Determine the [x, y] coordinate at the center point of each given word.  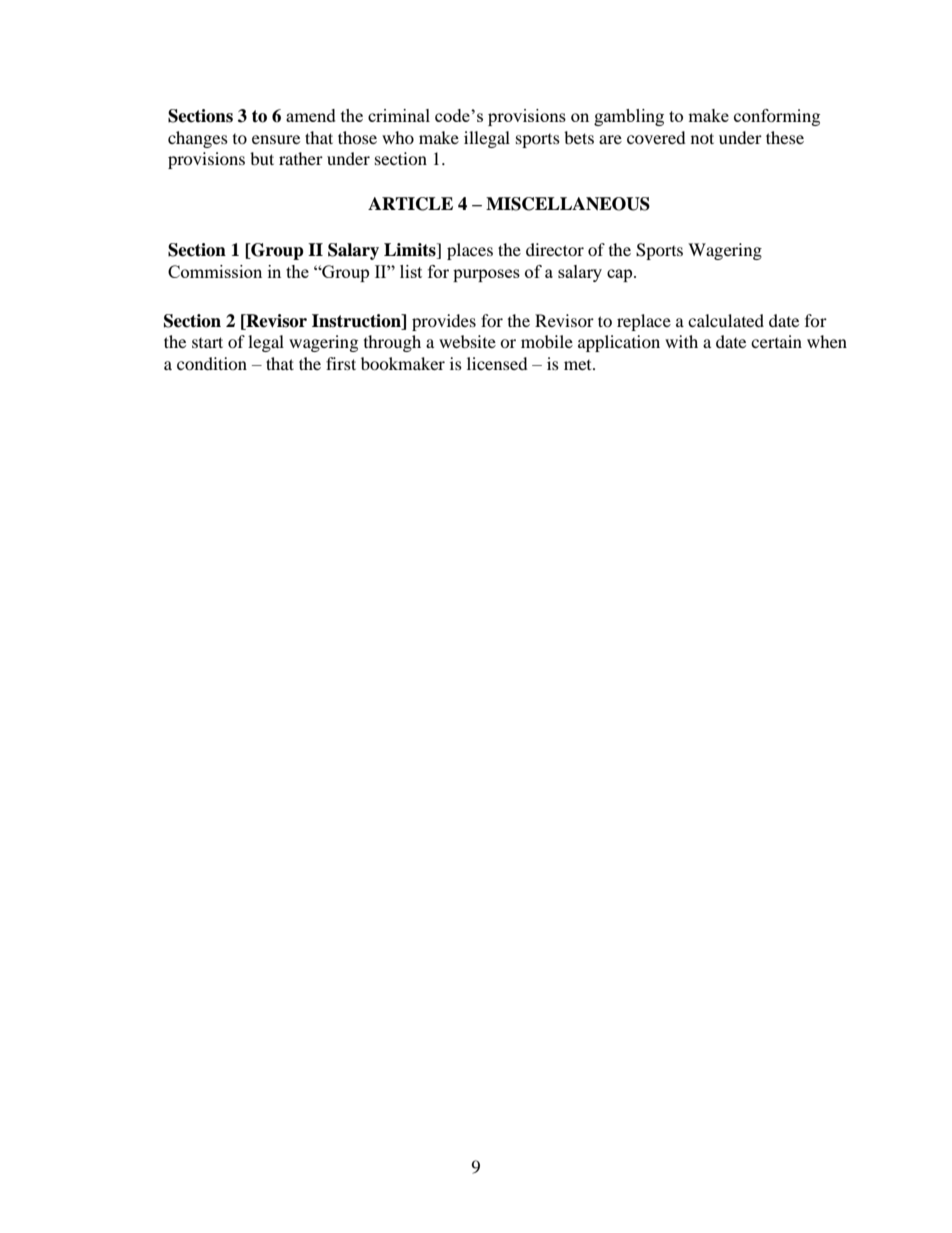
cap [621, 275]
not [702, 138]
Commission [215, 271]
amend [311, 115]
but [262, 158]
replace [644, 322]
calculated [726, 320]
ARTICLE [410, 204]
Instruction [357, 321]
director [555, 249]
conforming [777, 117]
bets [579, 137]
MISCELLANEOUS [568, 204]
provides [444, 322]
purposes [486, 275]
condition [212, 363]
